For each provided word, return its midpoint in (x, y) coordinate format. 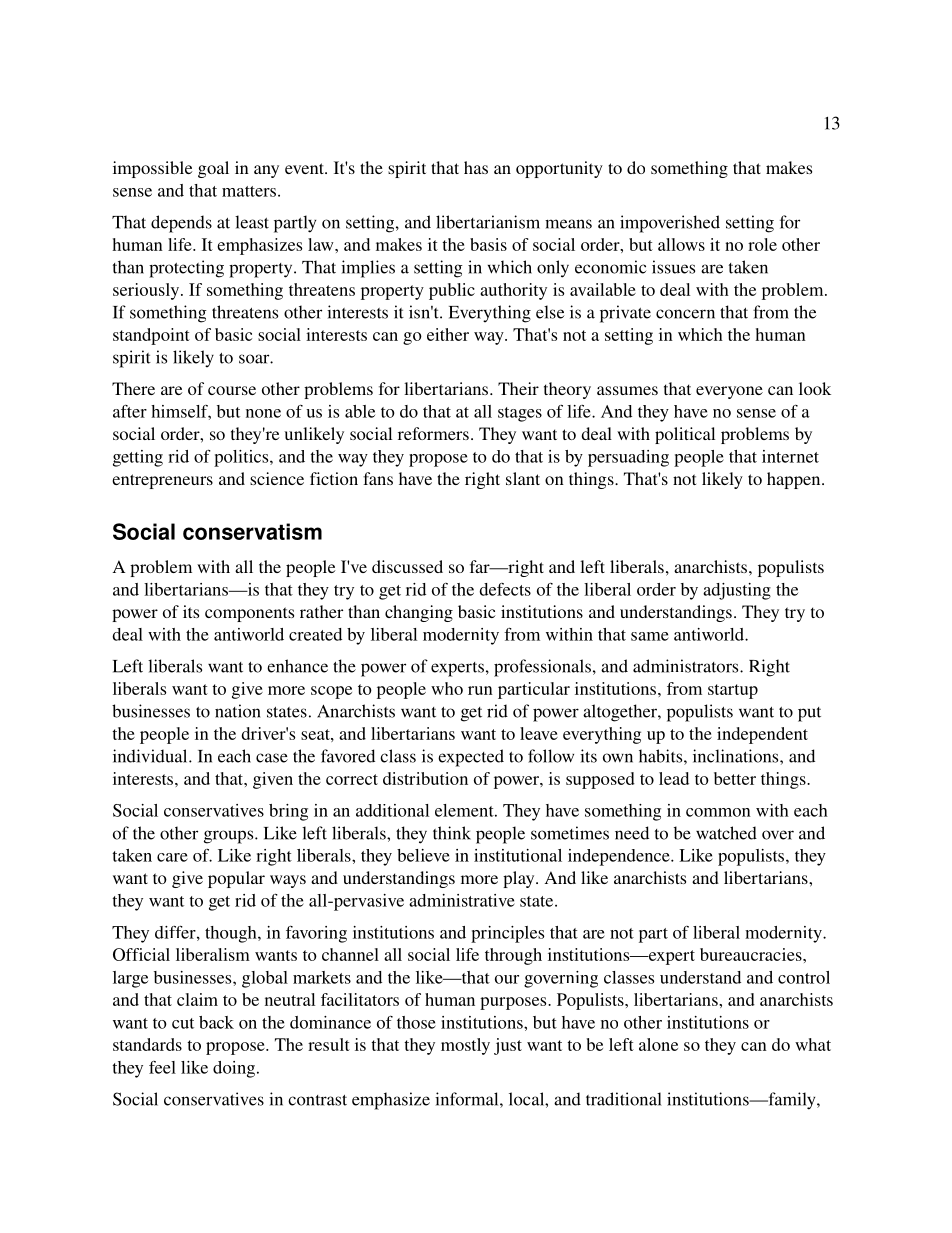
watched (726, 833)
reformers (433, 433)
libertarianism (488, 222)
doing (234, 1069)
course (232, 390)
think (452, 833)
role (762, 244)
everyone (729, 392)
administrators (687, 666)
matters (249, 191)
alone (658, 1044)
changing (419, 613)
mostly (465, 1046)
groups (230, 837)
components (249, 614)
